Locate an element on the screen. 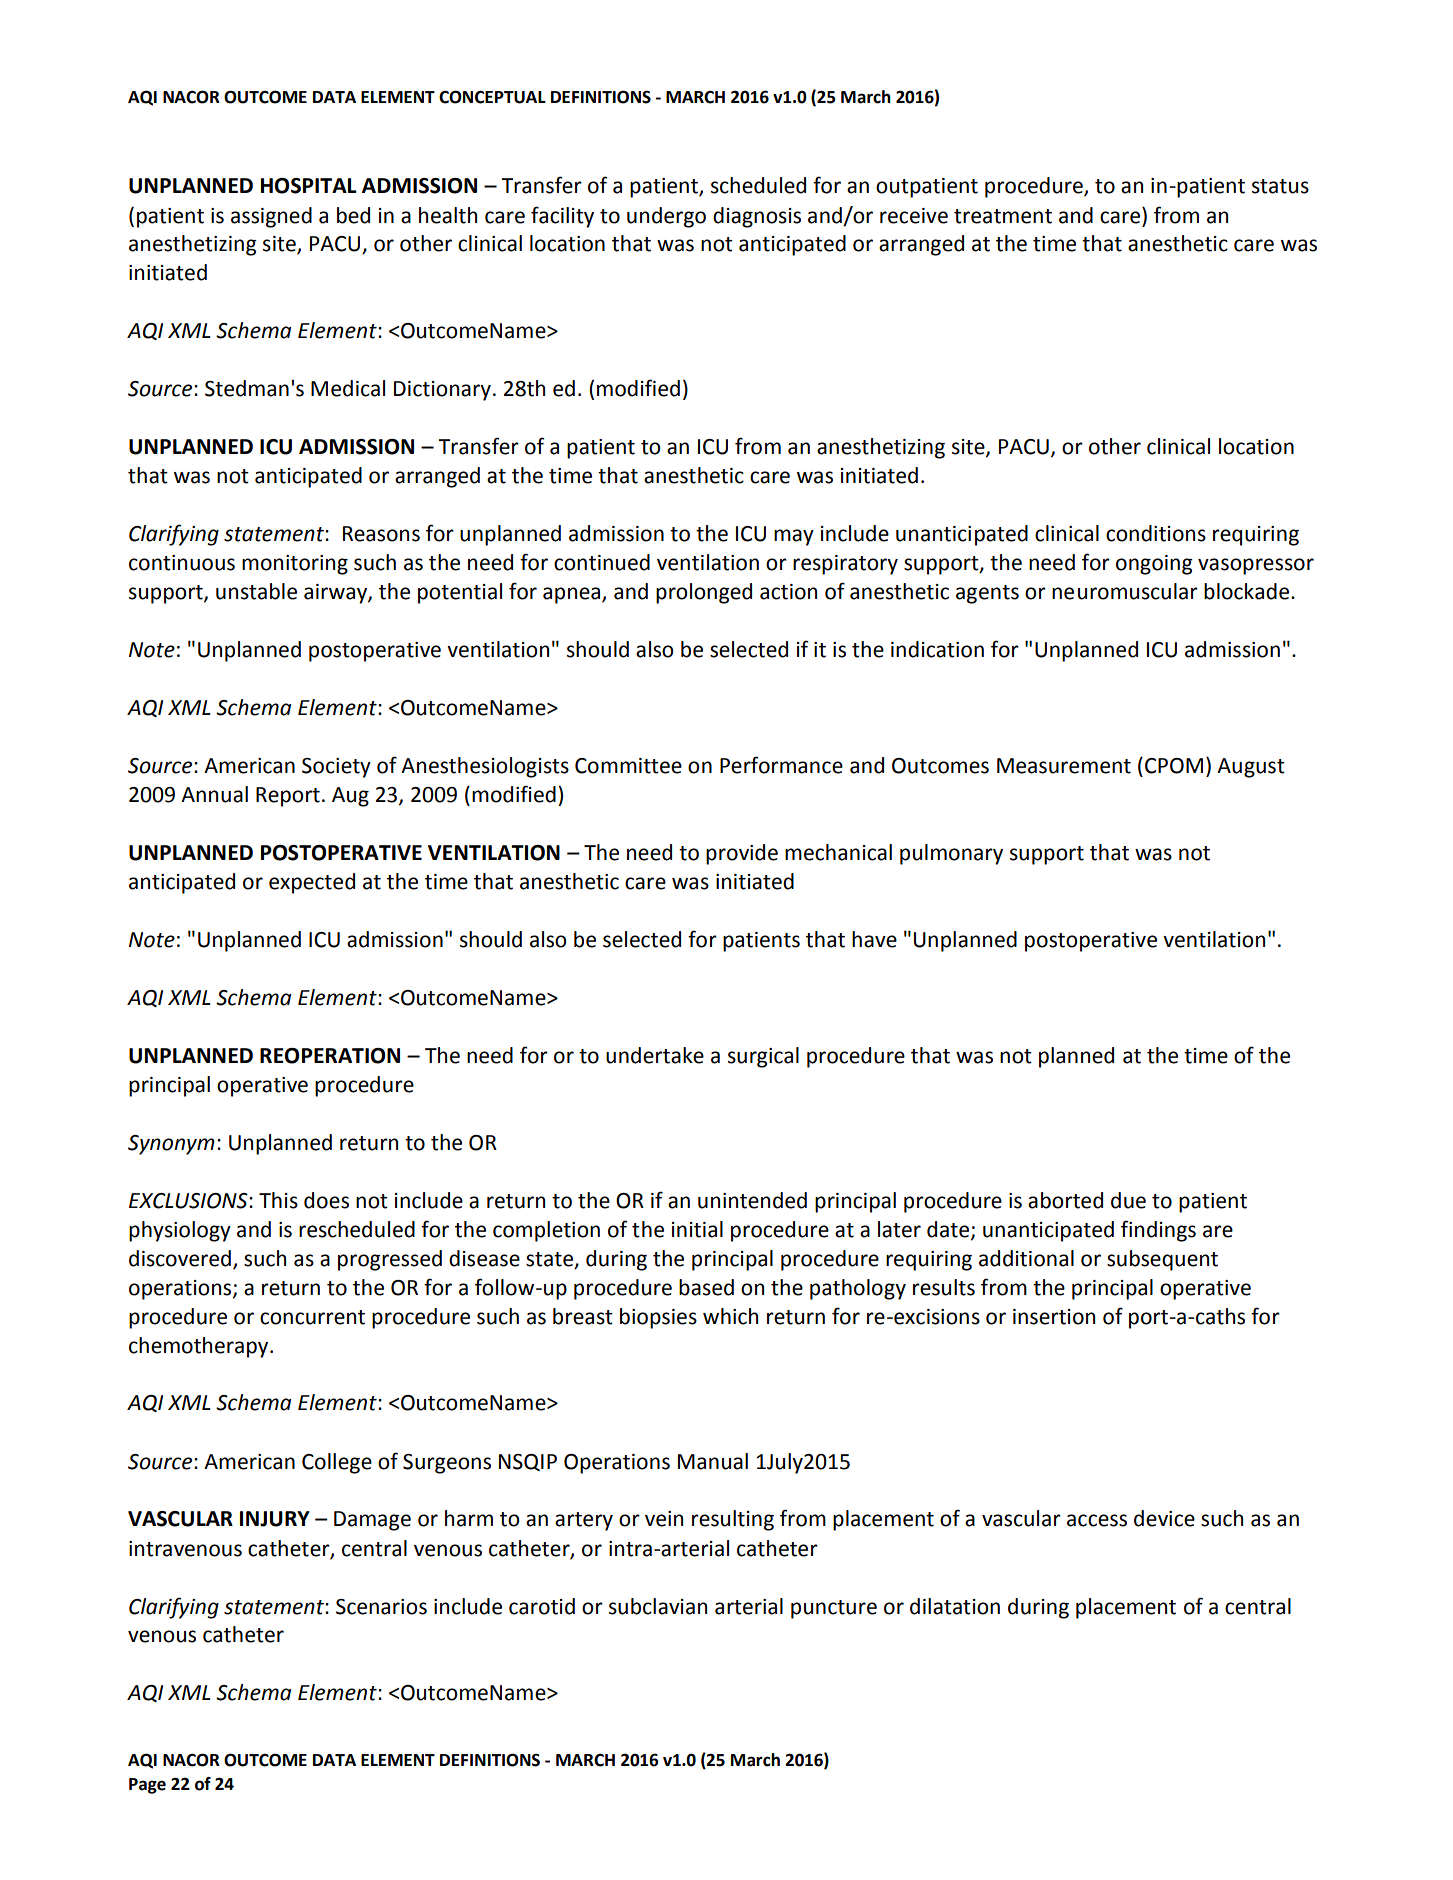 Image resolution: width=1453 pixels, height=1880 pixels. dilatation is located at coordinates (955, 1606).
